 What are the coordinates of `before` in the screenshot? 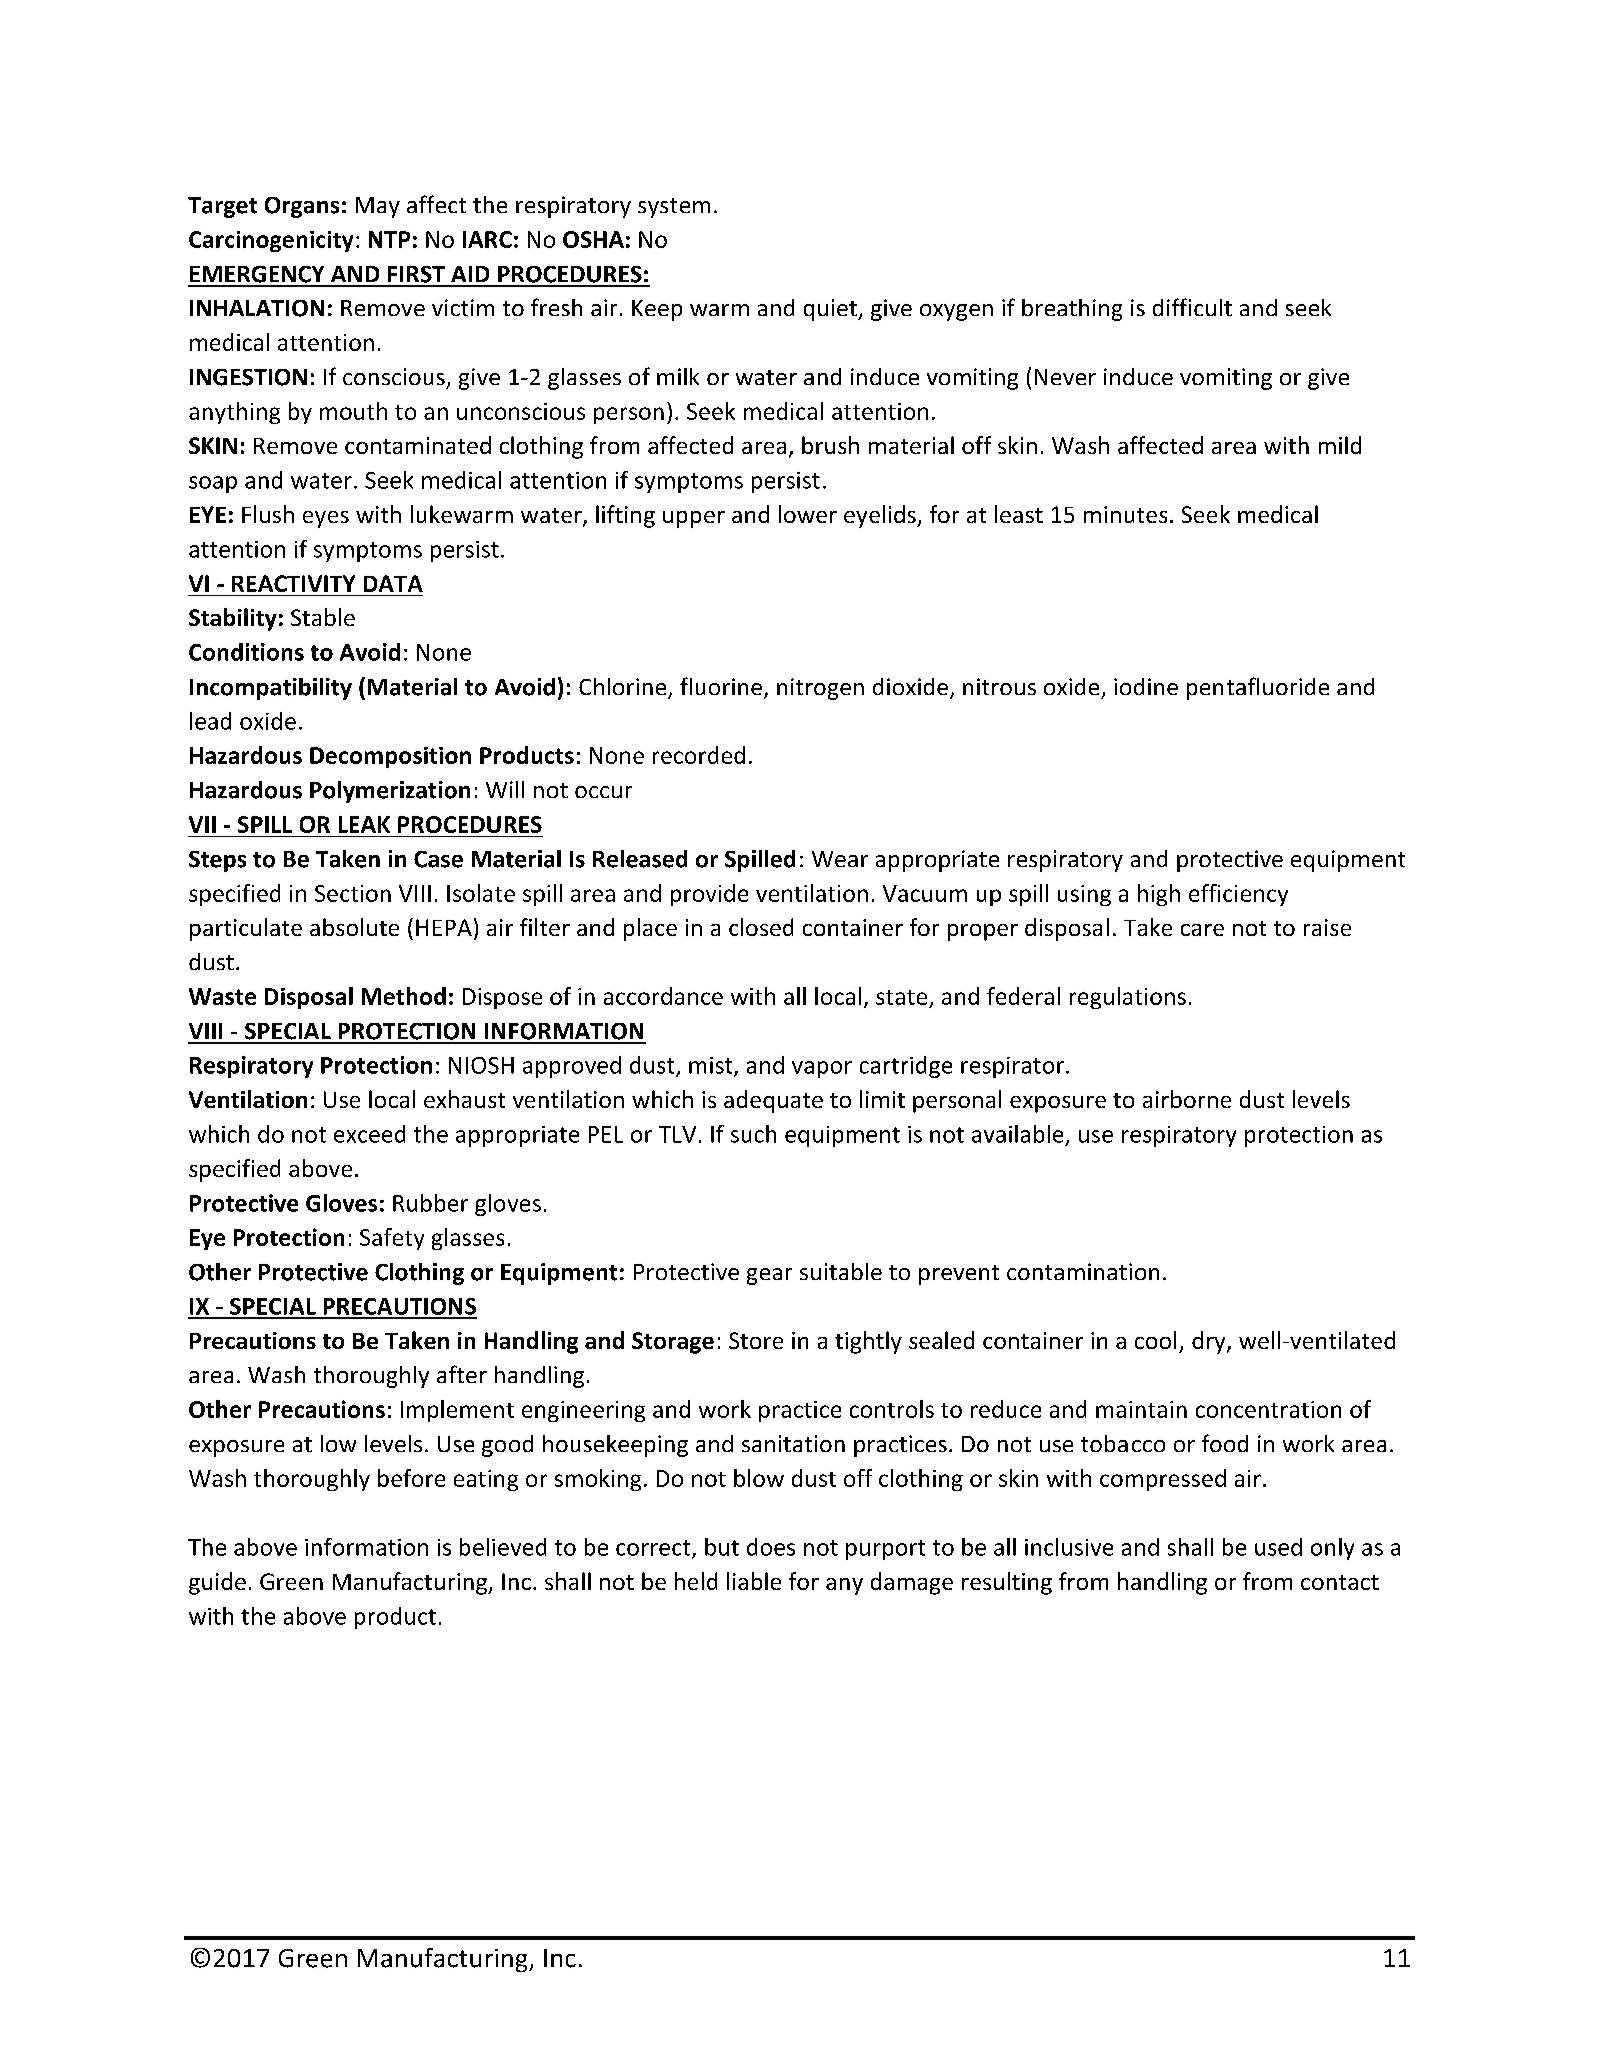 It's located at (411, 1478).
